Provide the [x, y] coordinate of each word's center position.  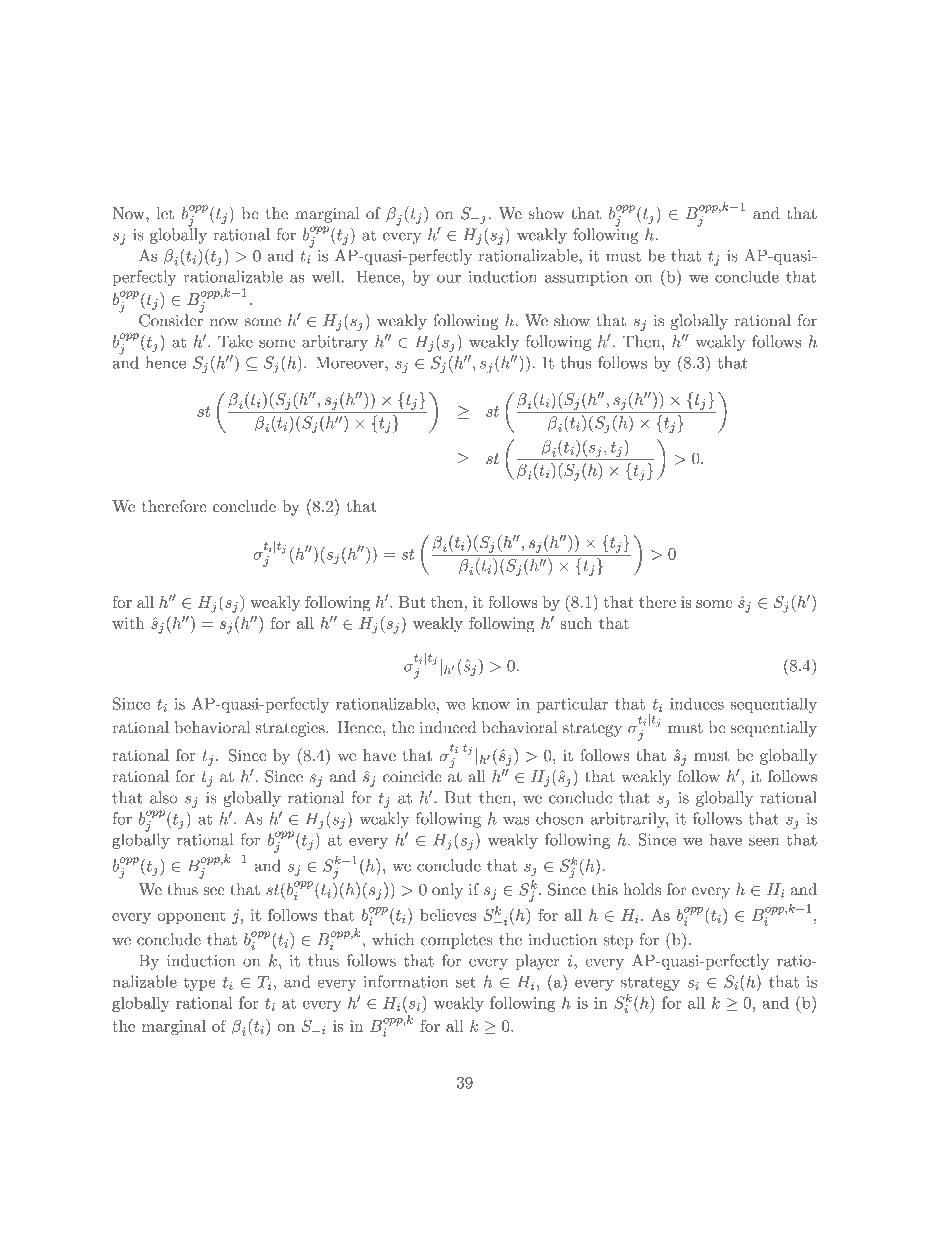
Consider [171, 319]
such [576, 623]
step [618, 942]
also [164, 797]
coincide [412, 776]
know [491, 703]
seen [764, 841]
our [449, 279]
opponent [191, 917]
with [128, 623]
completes [457, 941]
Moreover [351, 362]
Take [235, 341]
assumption [586, 278]
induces [697, 703]
